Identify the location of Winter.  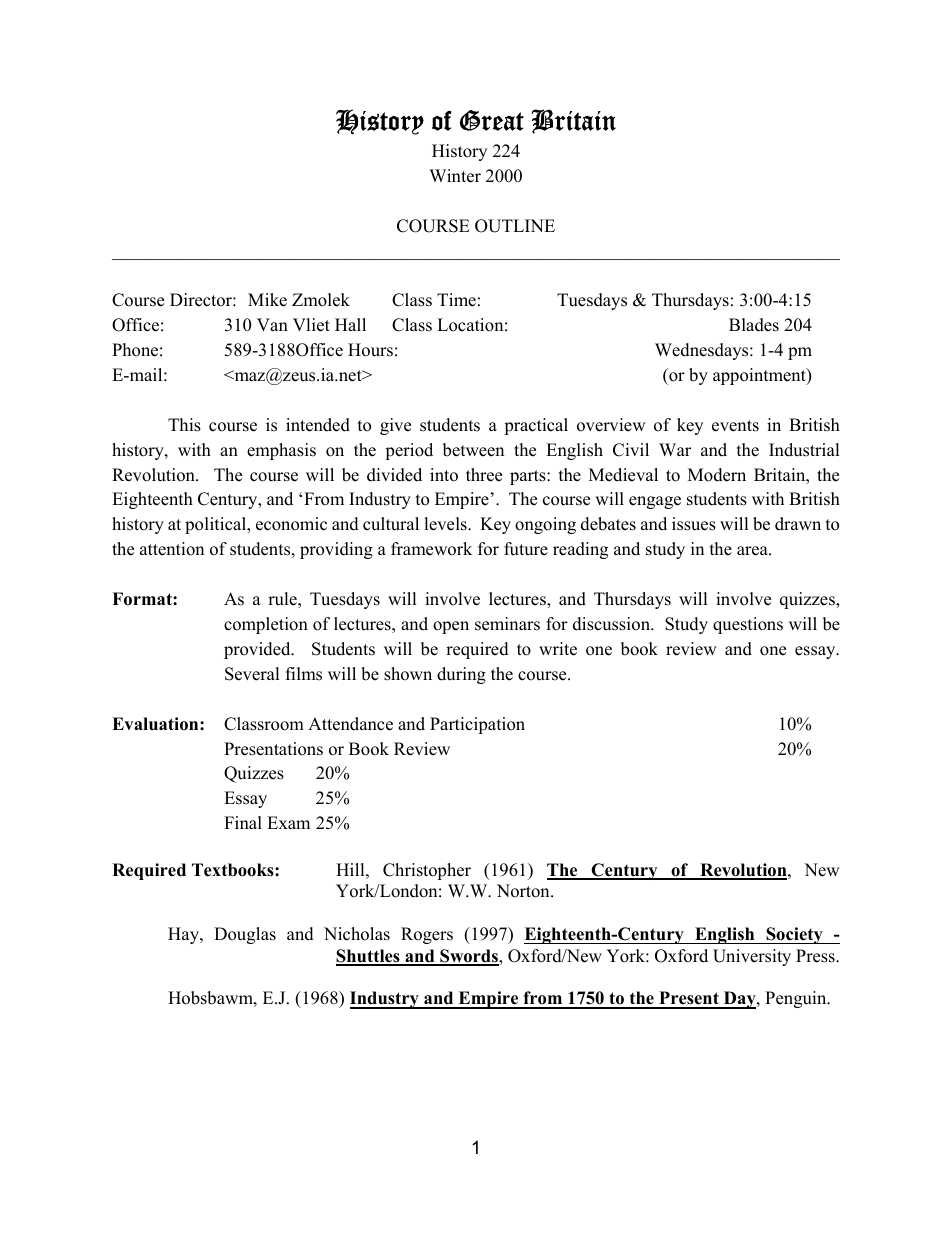
(455, 176).
